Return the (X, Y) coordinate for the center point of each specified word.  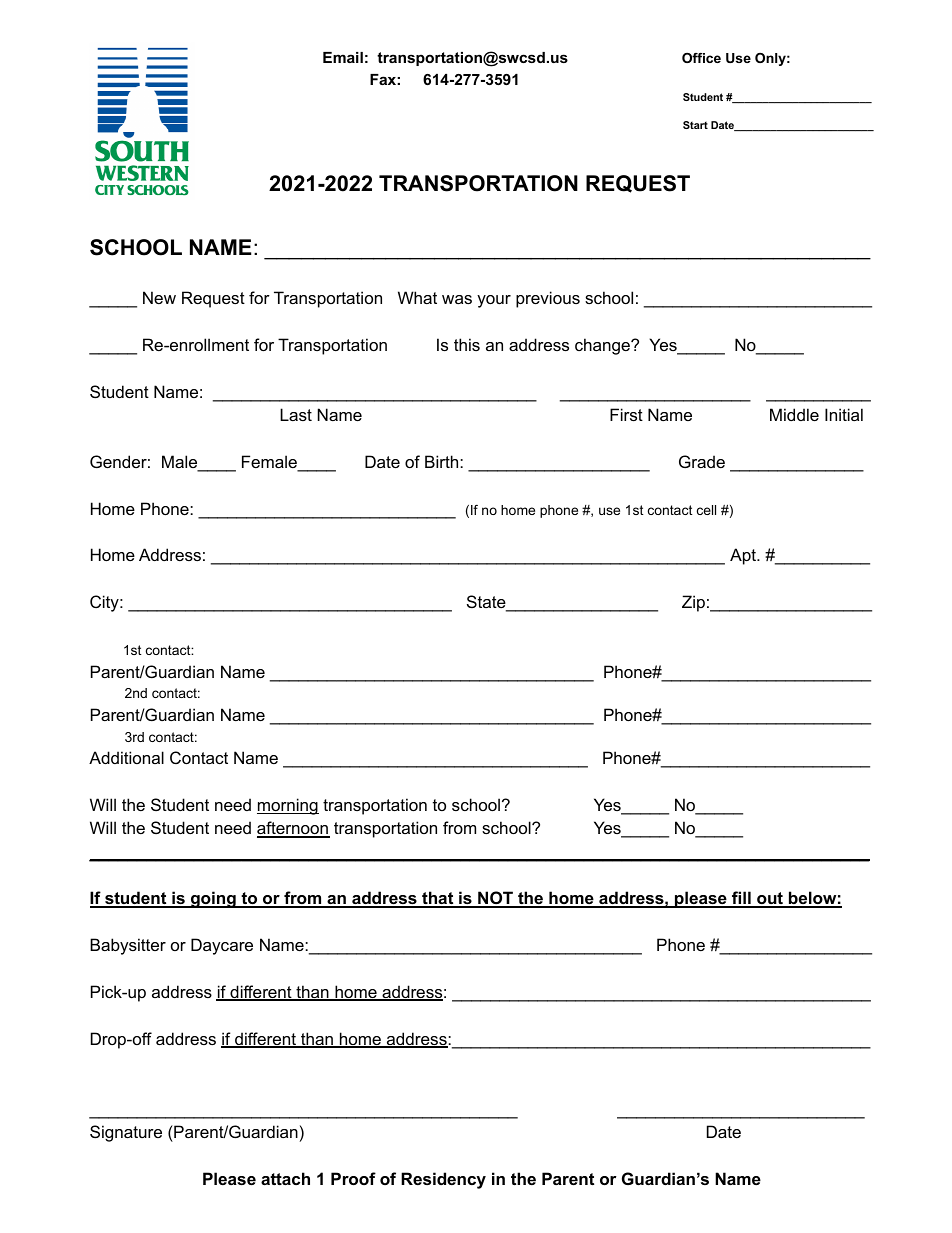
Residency (443, 1180)
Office (701, 58)
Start (695, 125)
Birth (443, 461)
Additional (126, 757)
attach (285, 1178)
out (770, 900)
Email (343, 57)
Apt (744, 556)
